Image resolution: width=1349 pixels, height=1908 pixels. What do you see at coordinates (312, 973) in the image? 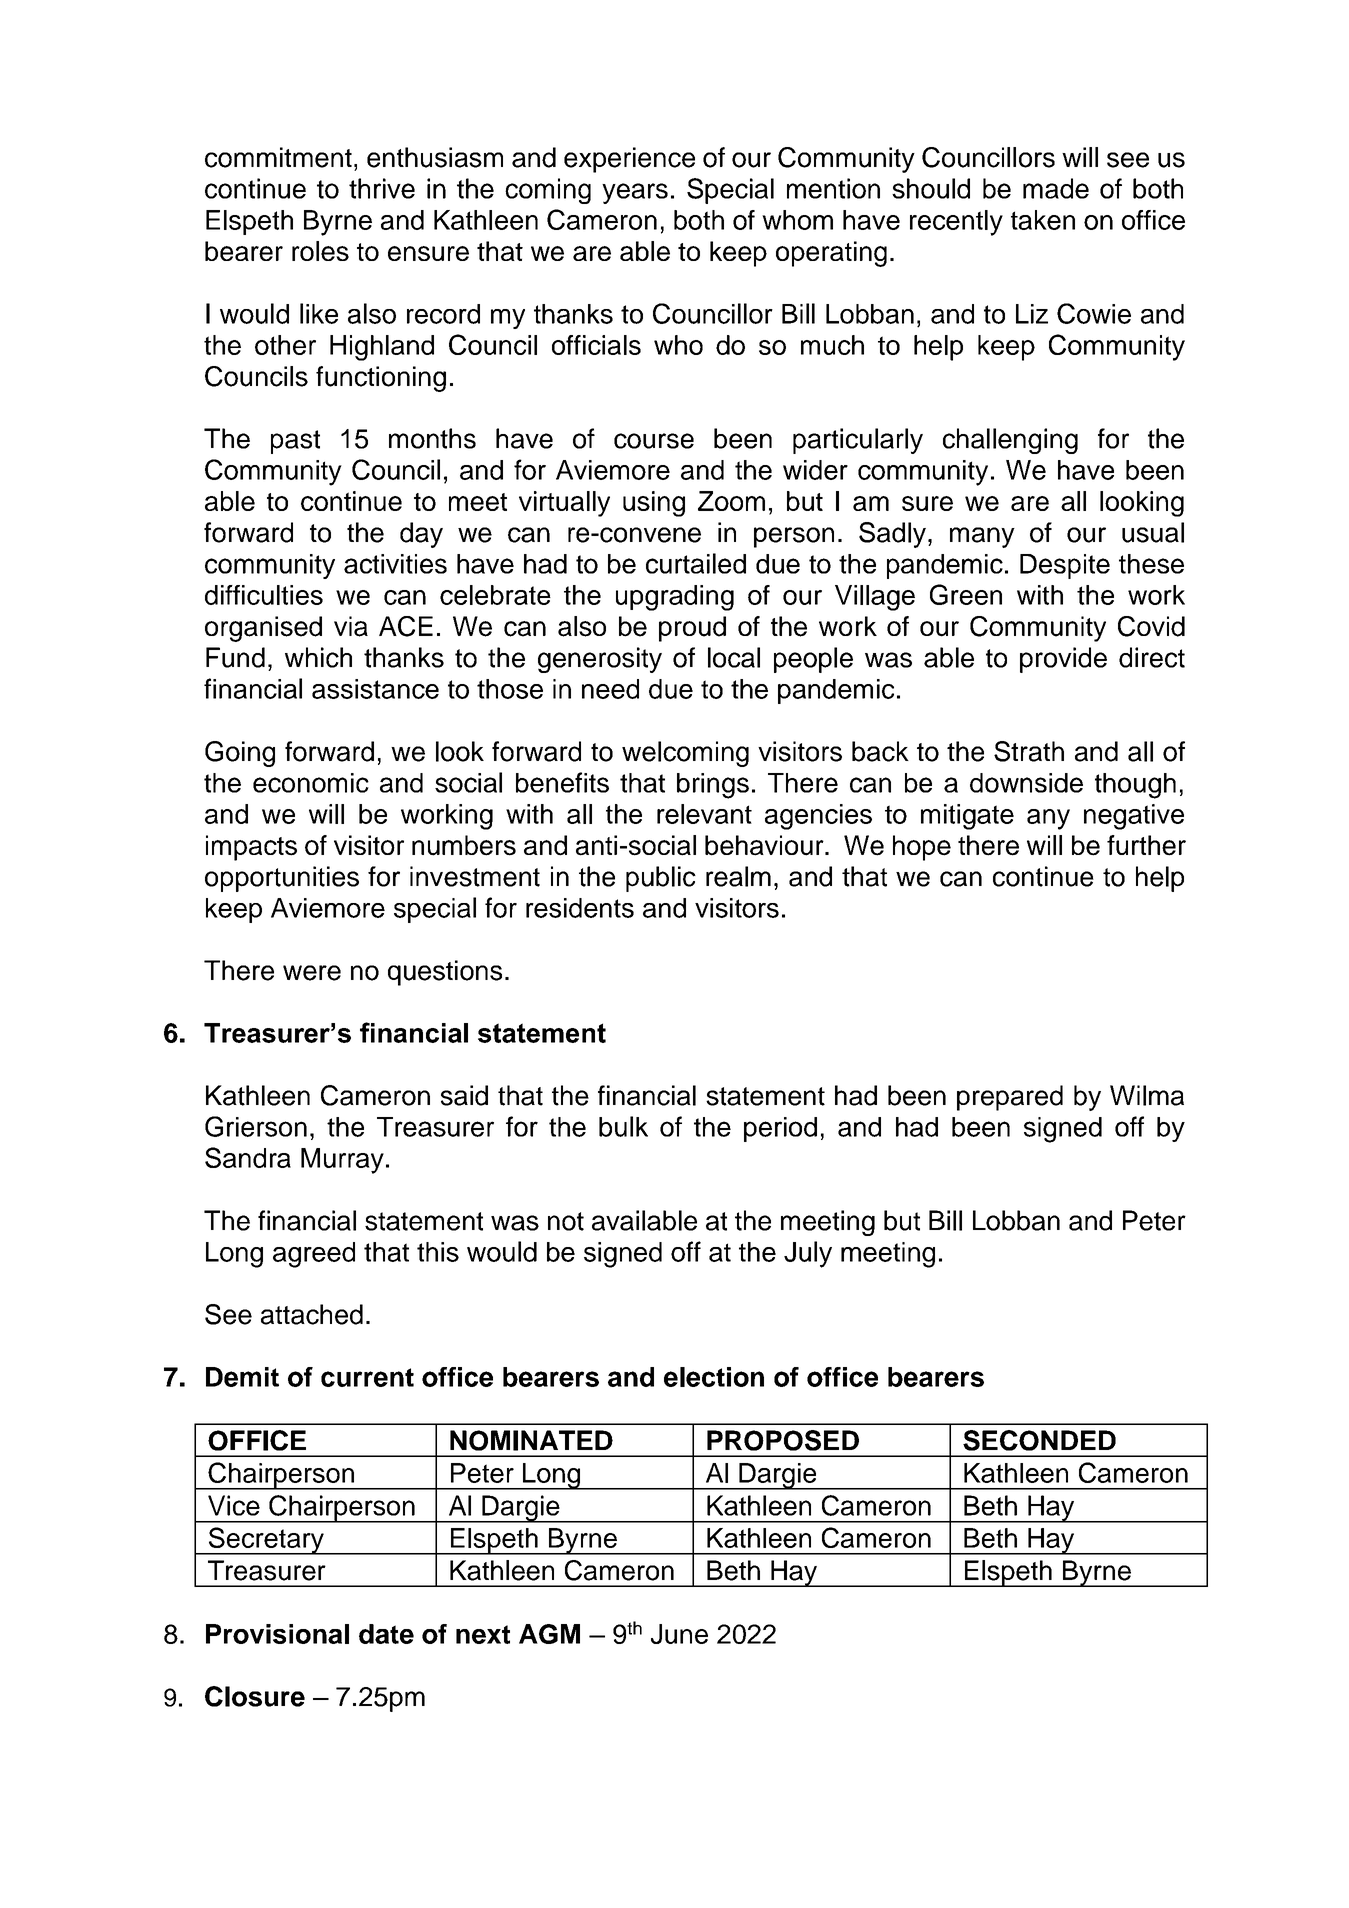
I see `were` at bounding box center [312, 973].
